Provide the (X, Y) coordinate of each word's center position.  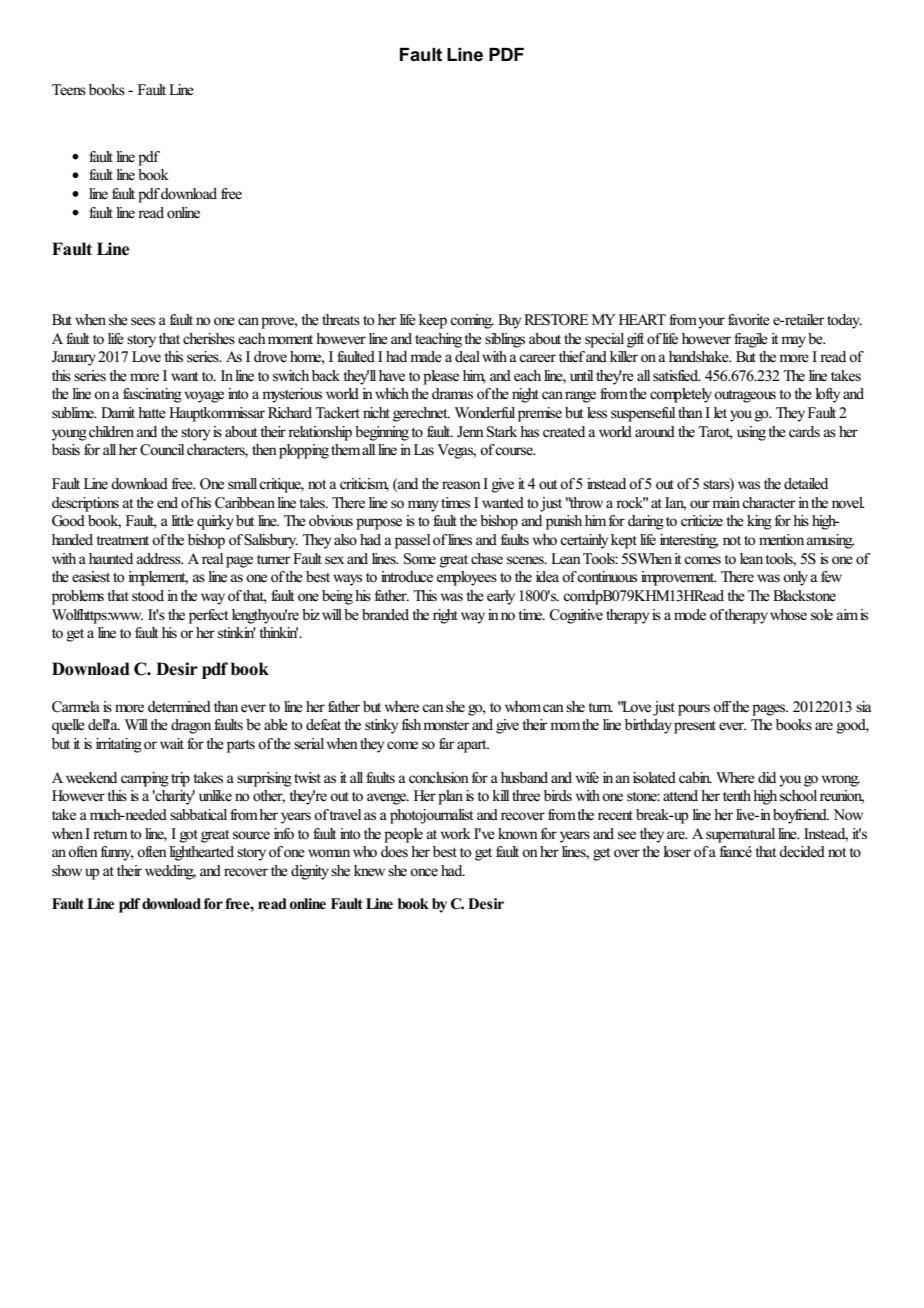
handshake (700, 357)
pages (770, 710)
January (74, 358)
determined (179, 707)
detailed (806, 484)
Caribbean (245, 503)
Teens (69, 90)
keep (433, 321)
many (423, 506)
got (189, 836)
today (844, 321)
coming (472, 321)
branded (385, 615)
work (456, 833)
